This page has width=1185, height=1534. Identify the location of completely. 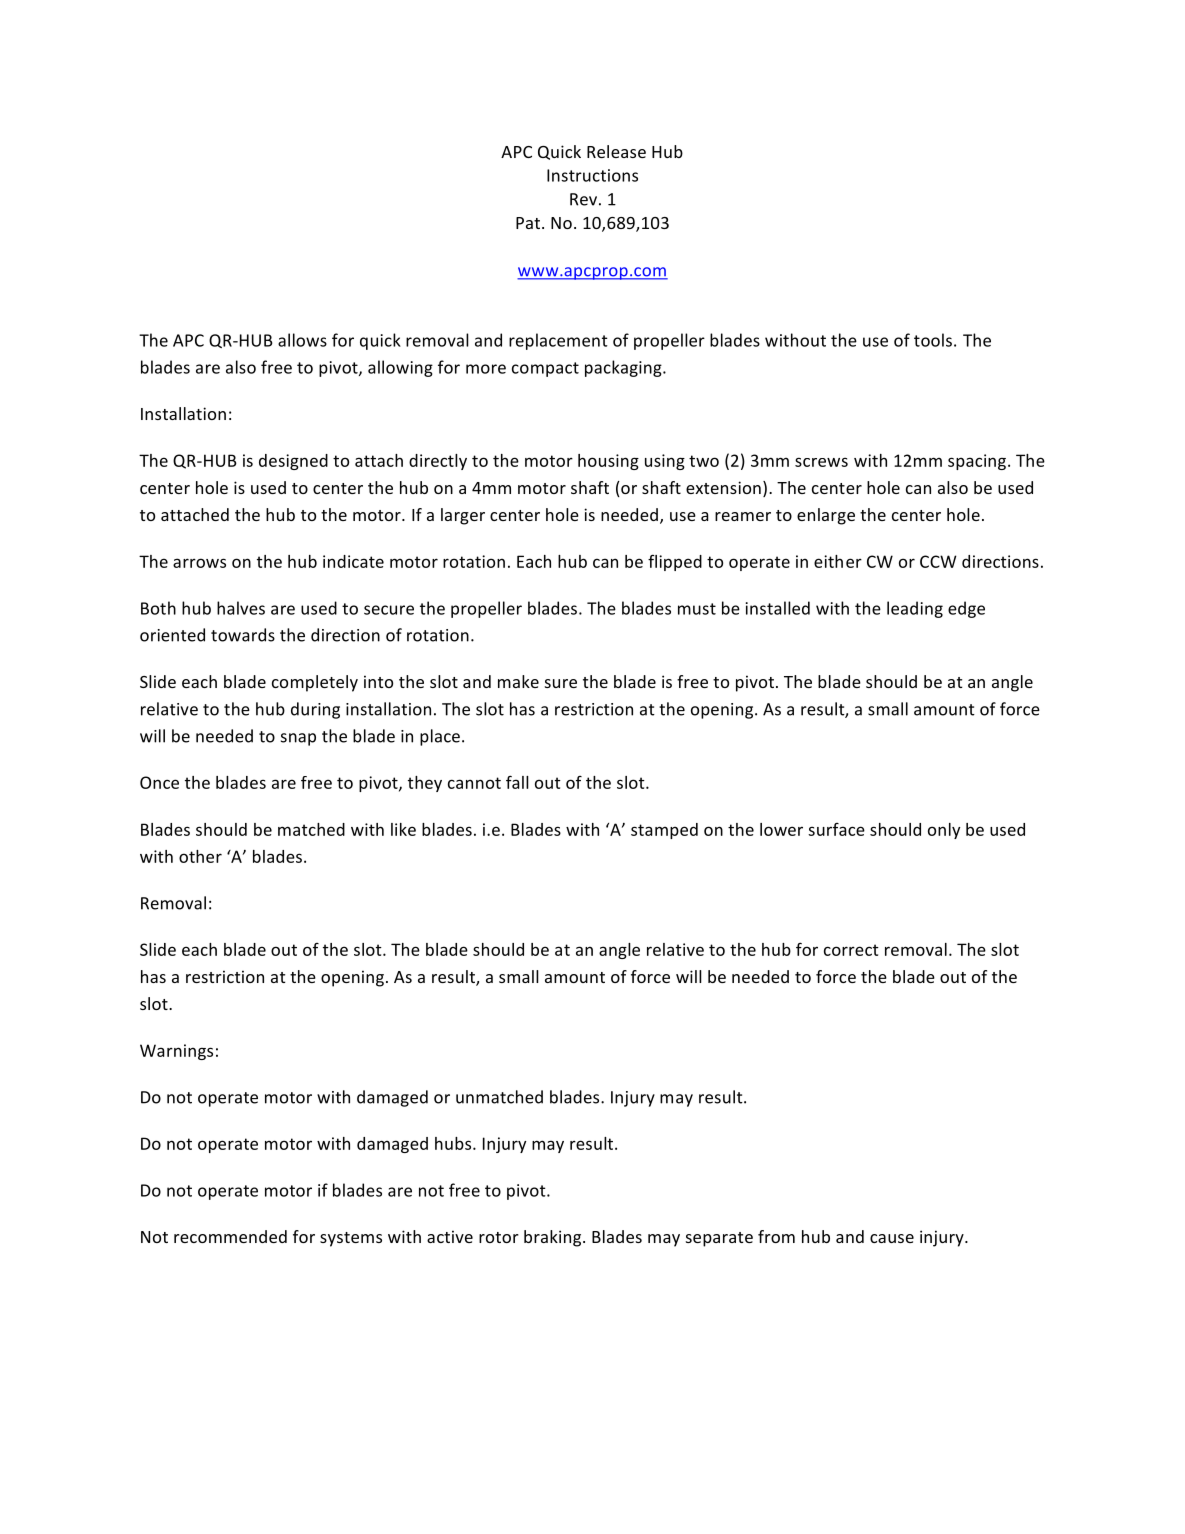
(315, 683).
